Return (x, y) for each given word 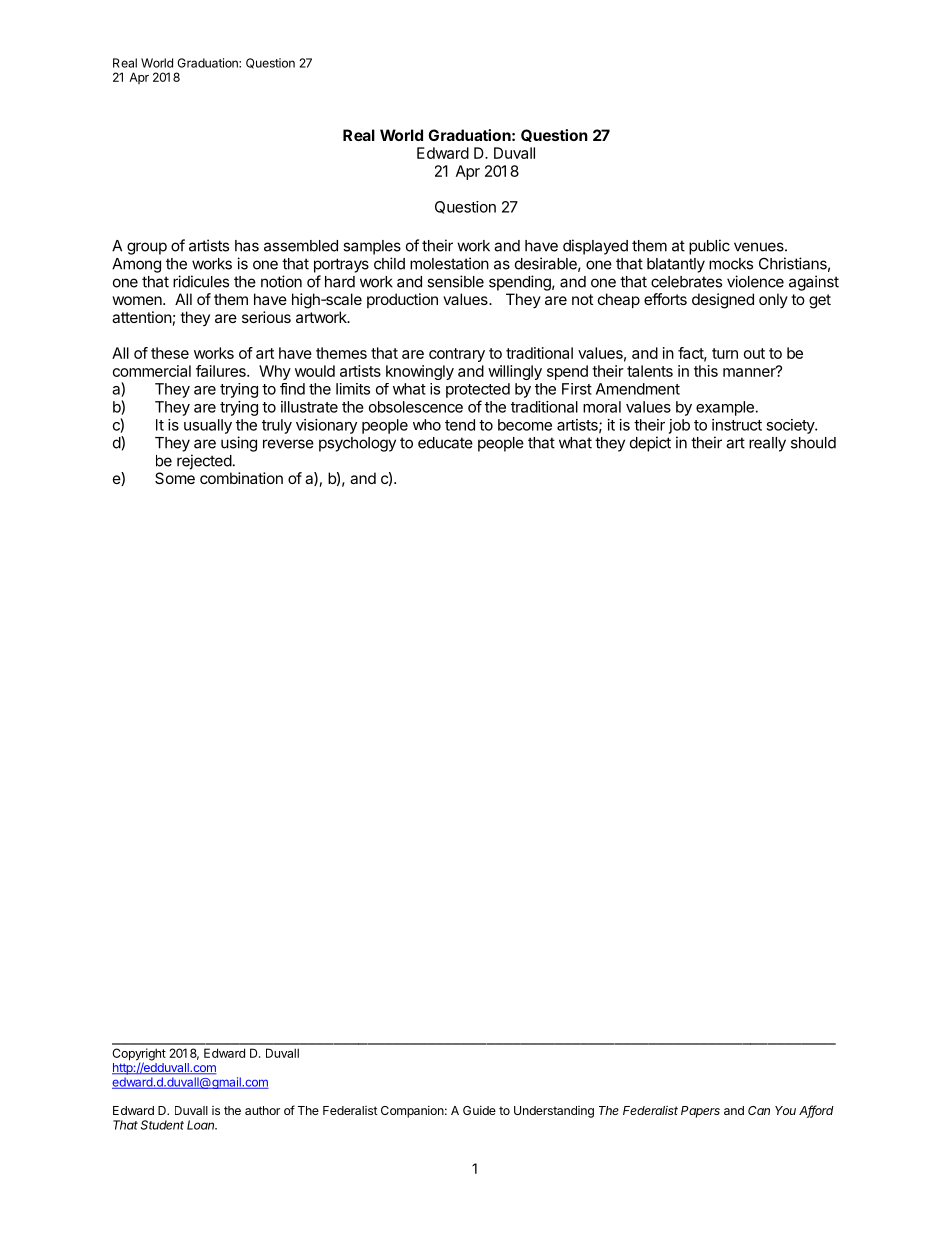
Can (759, 1110)
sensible (455, 281)
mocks (731, 264)
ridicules (201, 281)
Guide (479, 1110)
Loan (202, 1125)
